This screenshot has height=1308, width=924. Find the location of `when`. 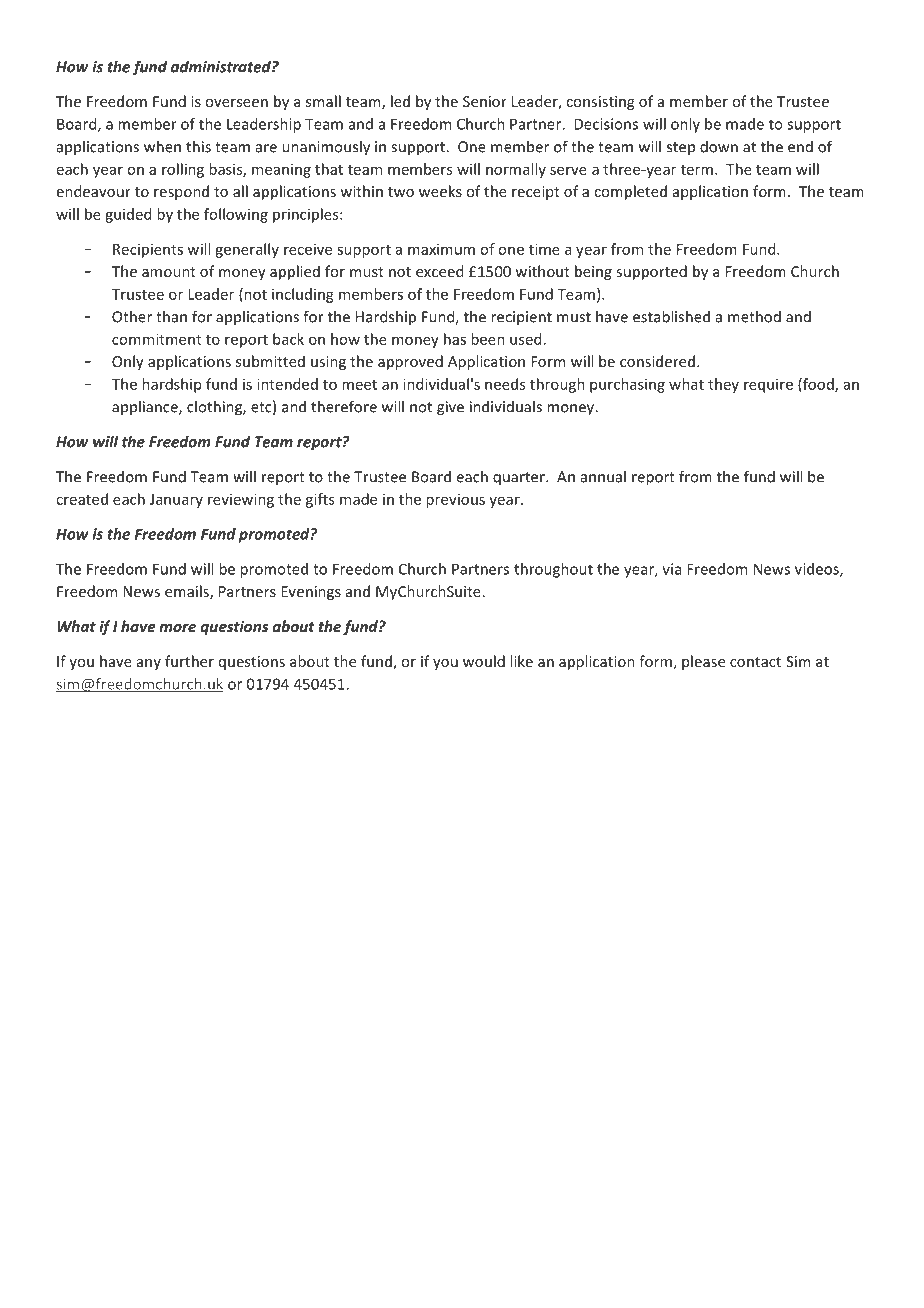

when is located at coordinates (162, 146).
